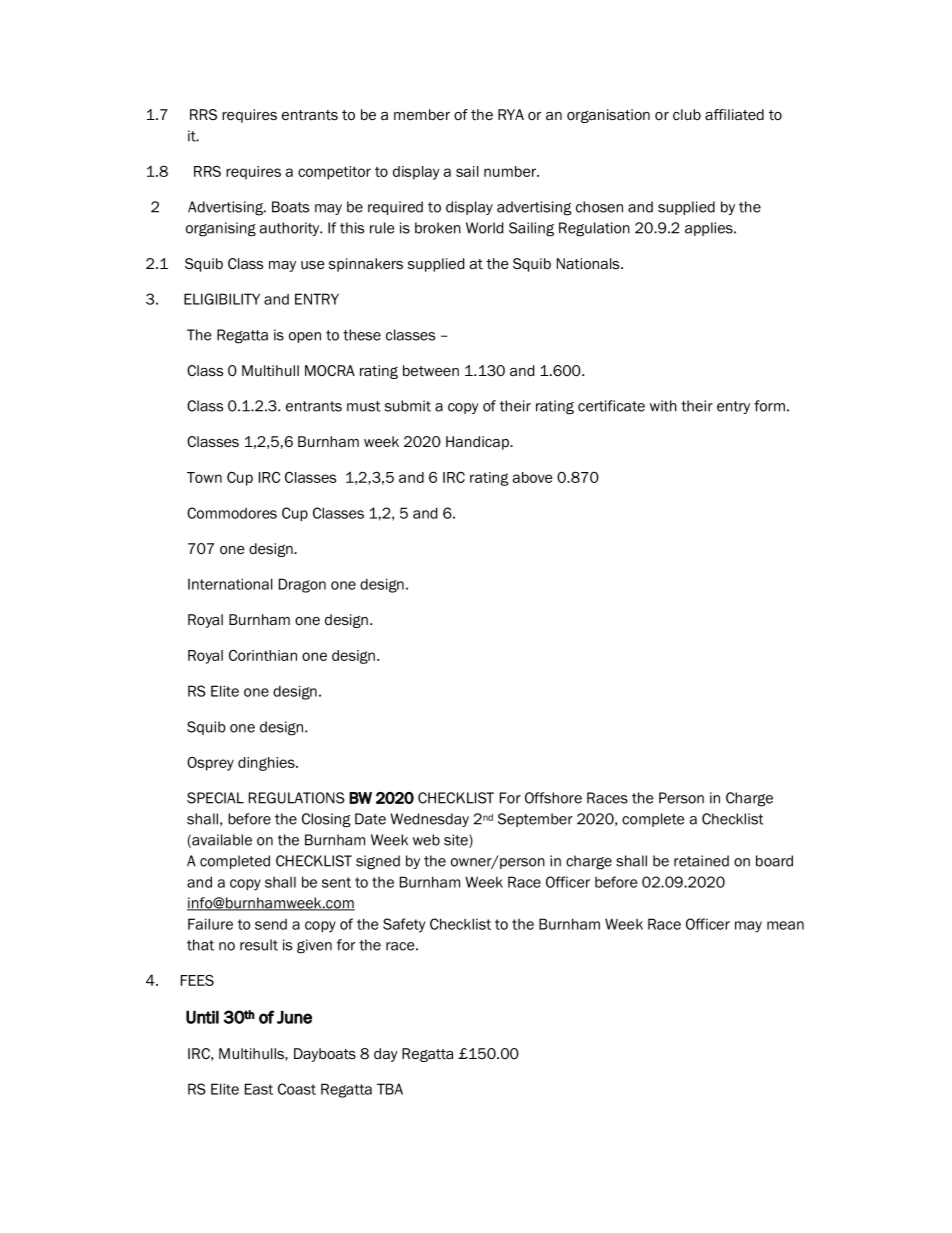  I want to click on retained, so click(701, 861).
